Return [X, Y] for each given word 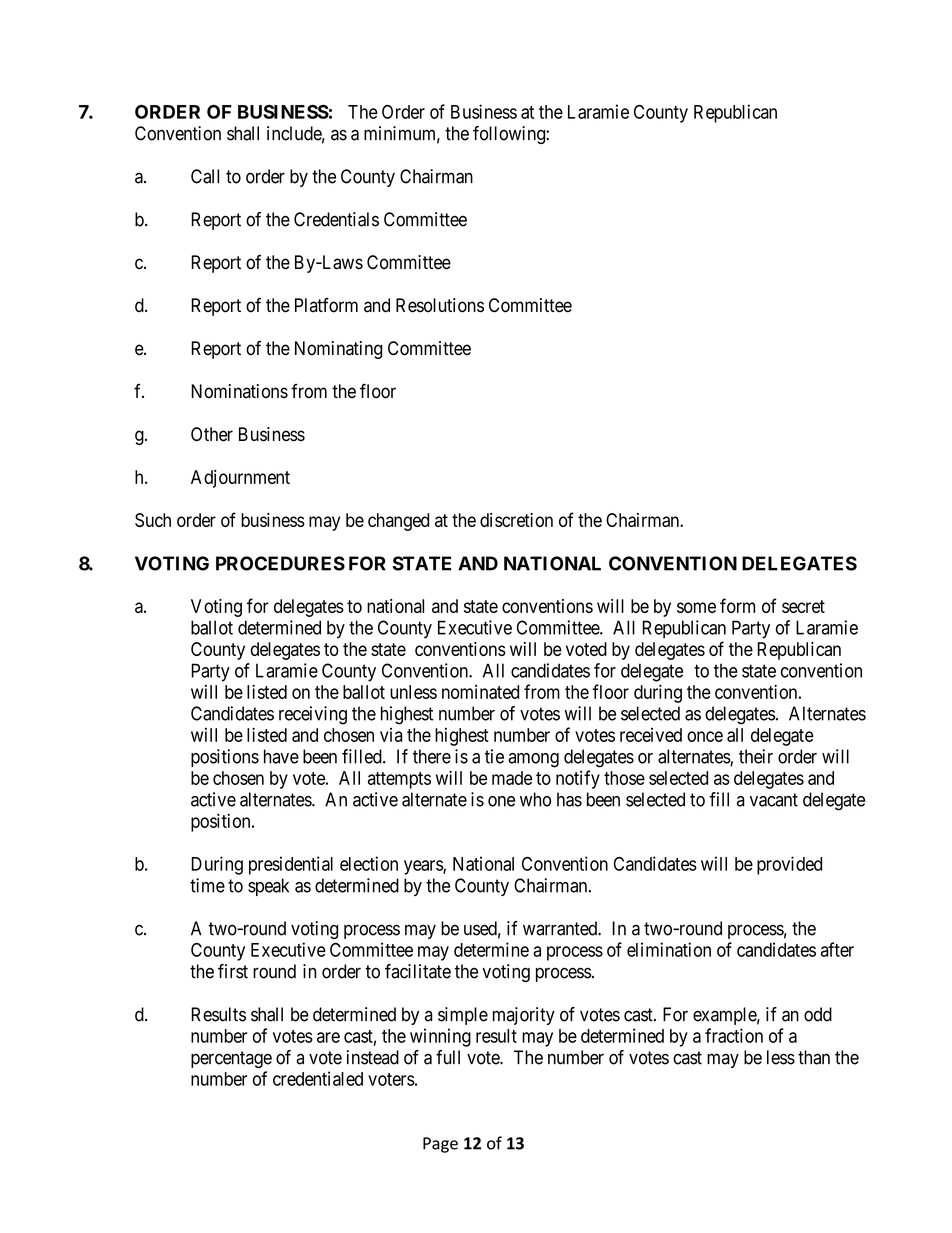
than [814, 1057]
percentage [231, 1059]
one [501, 801]
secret [803, 606]
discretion [516, 520]
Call [205, 176]
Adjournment [240, 479]
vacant [774, 800]
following [510, 135]
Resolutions [440, 305]
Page [440, 1145]
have [281, 756]
